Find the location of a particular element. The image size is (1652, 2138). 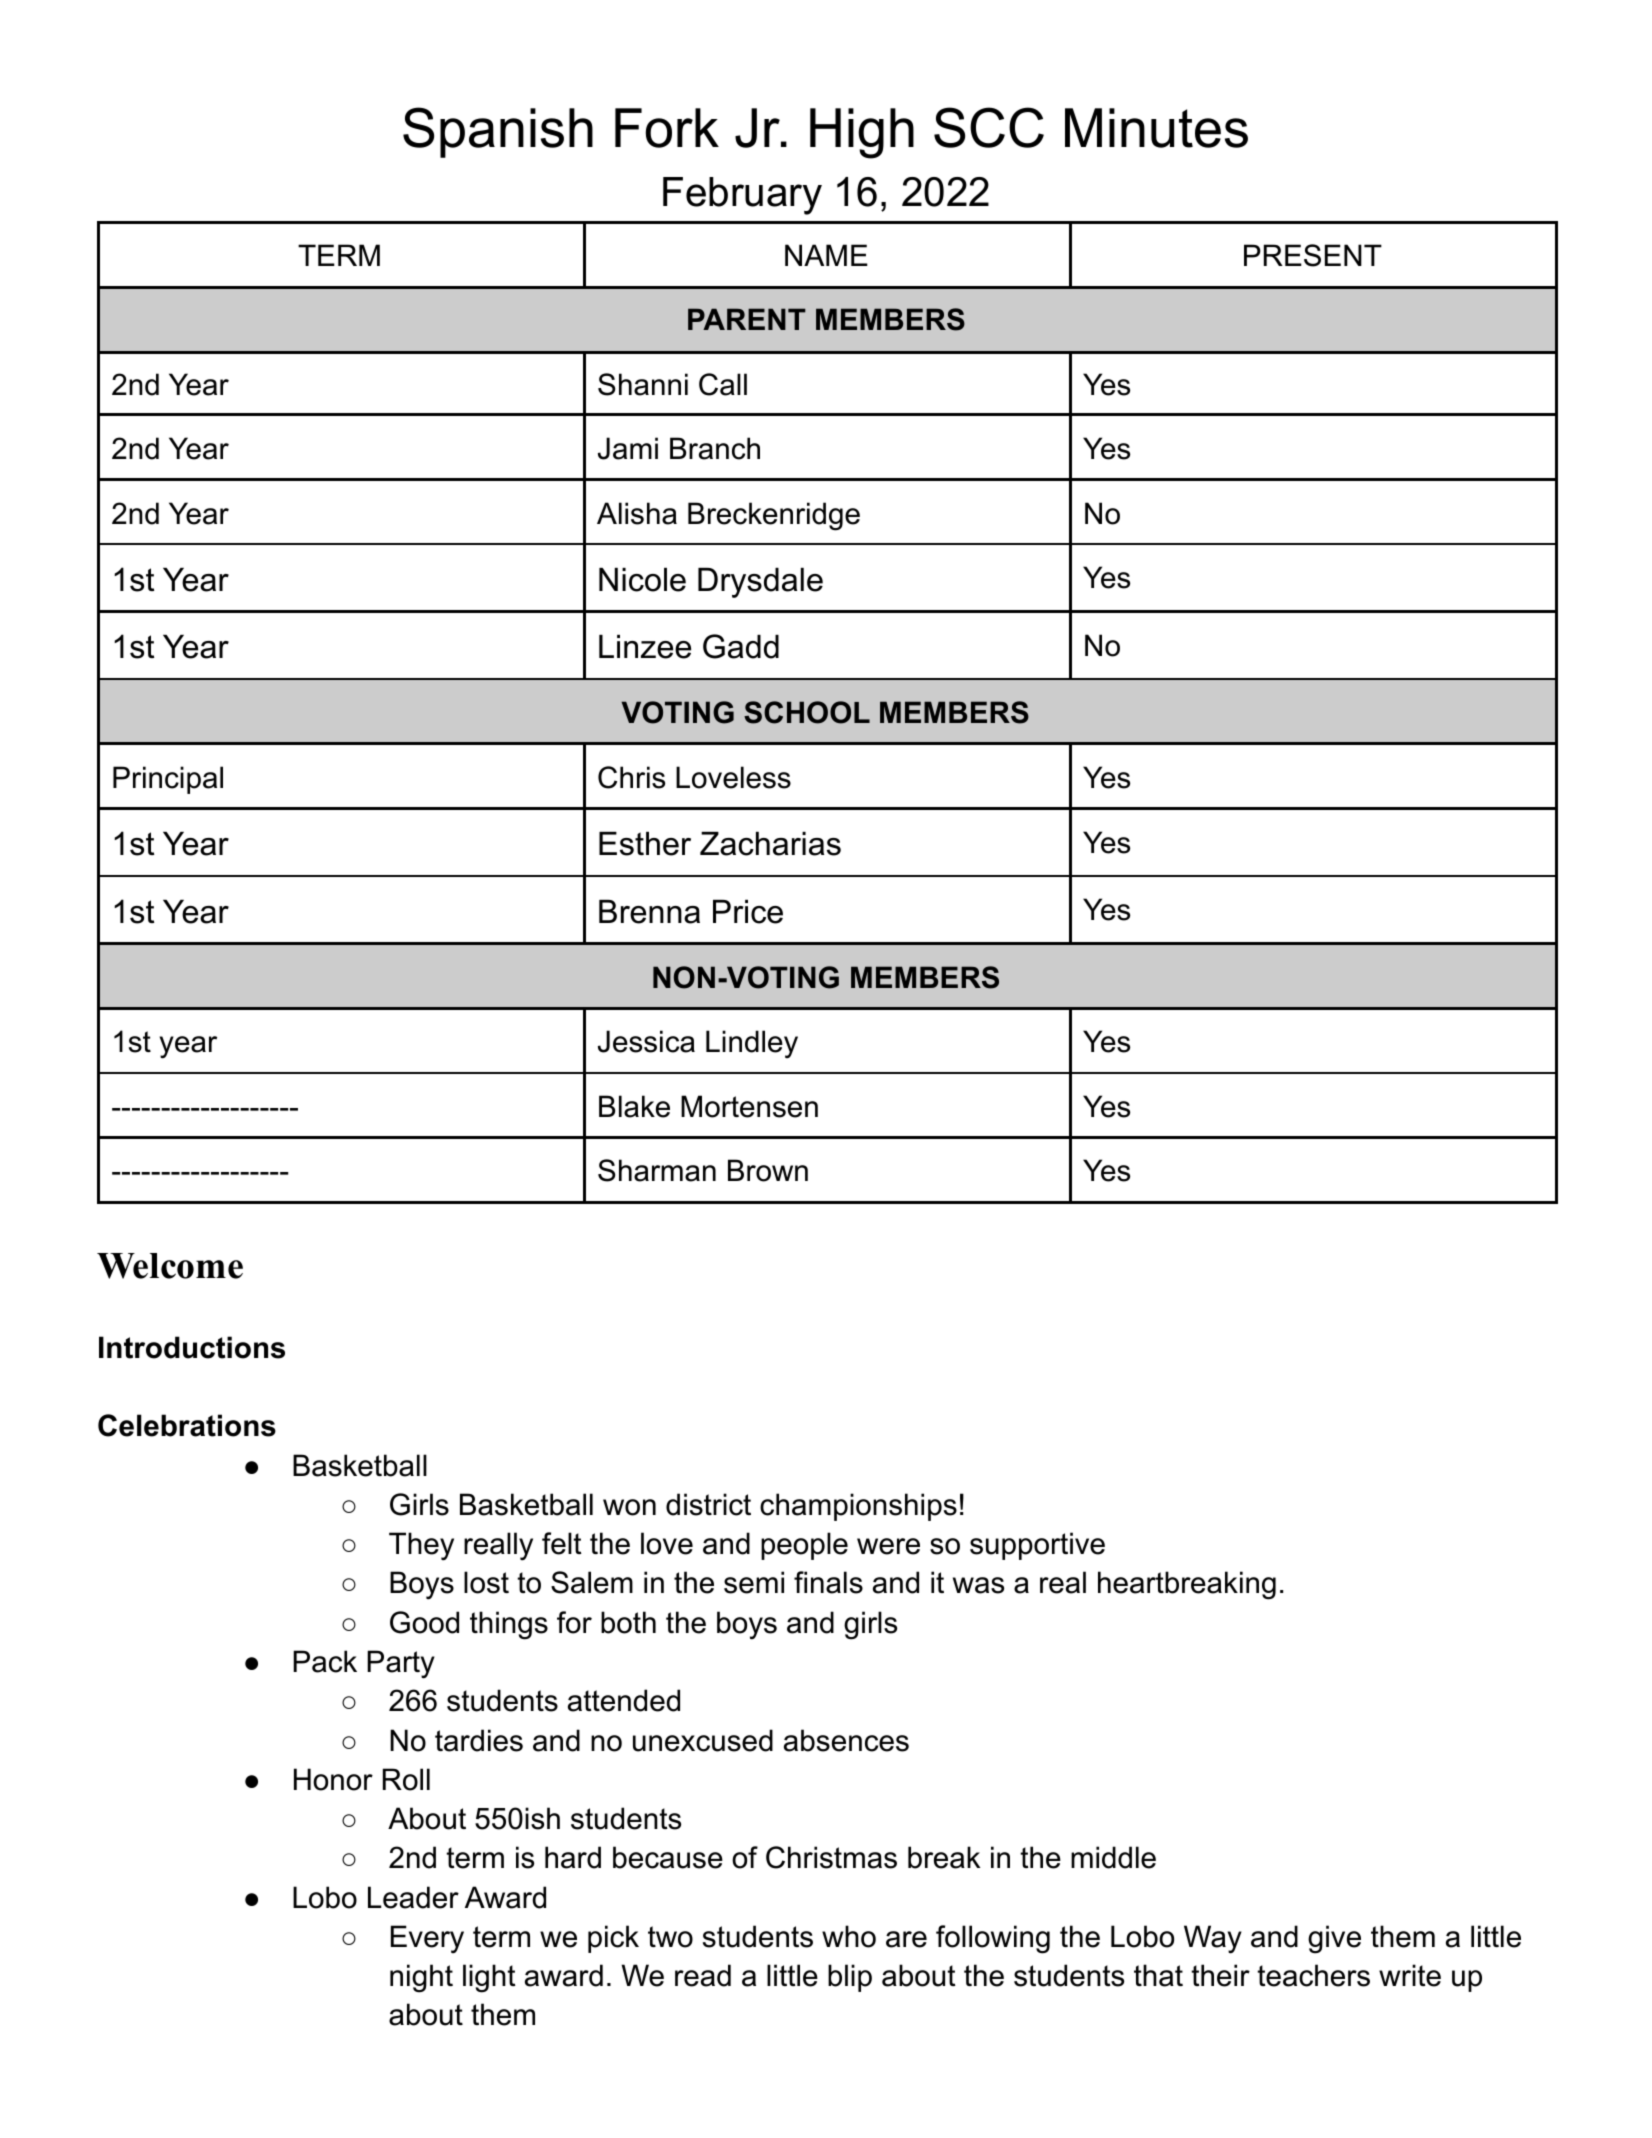

PRESENT is located at coordinates (1313, 255).
